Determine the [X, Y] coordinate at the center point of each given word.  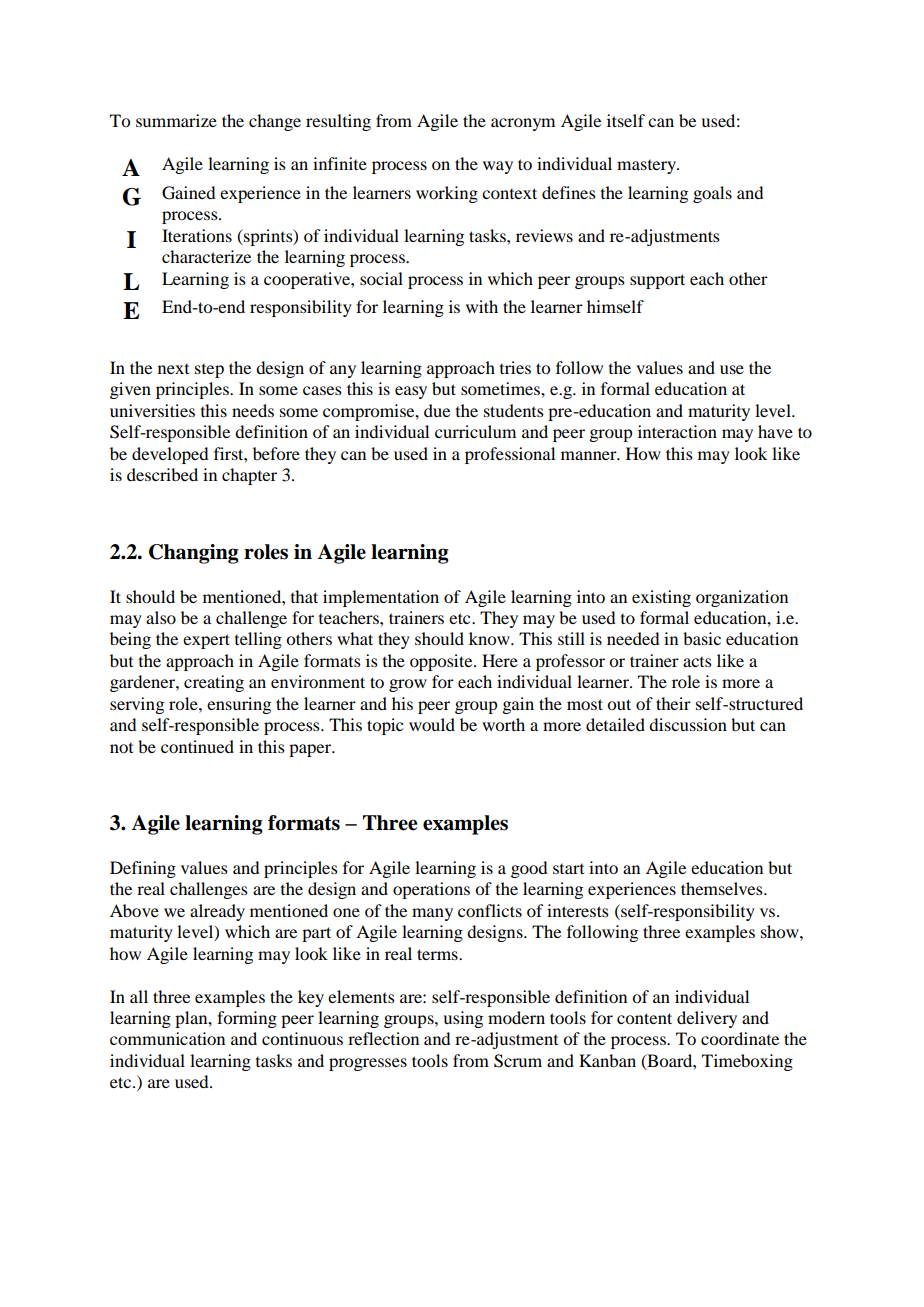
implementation [381, 598]
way [498, 167]
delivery [707, 1019]
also [161, 617]
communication [167, 1038]
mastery [647, 167]
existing [661, 598]
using [463, 1019]
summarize [176, 120]
